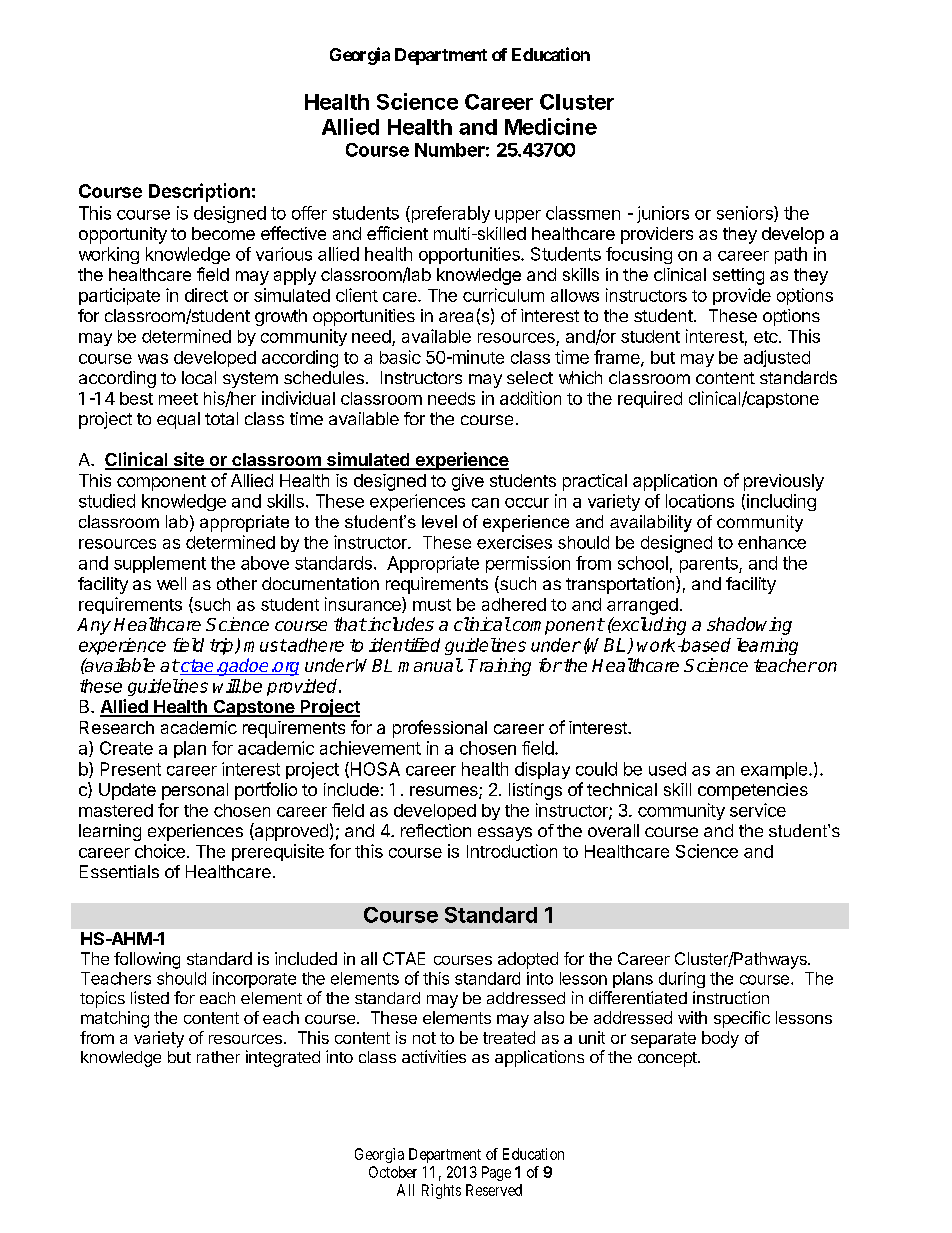 This screenshot has width=952, height=1233. I want to click on trip, so click(223, 646).
